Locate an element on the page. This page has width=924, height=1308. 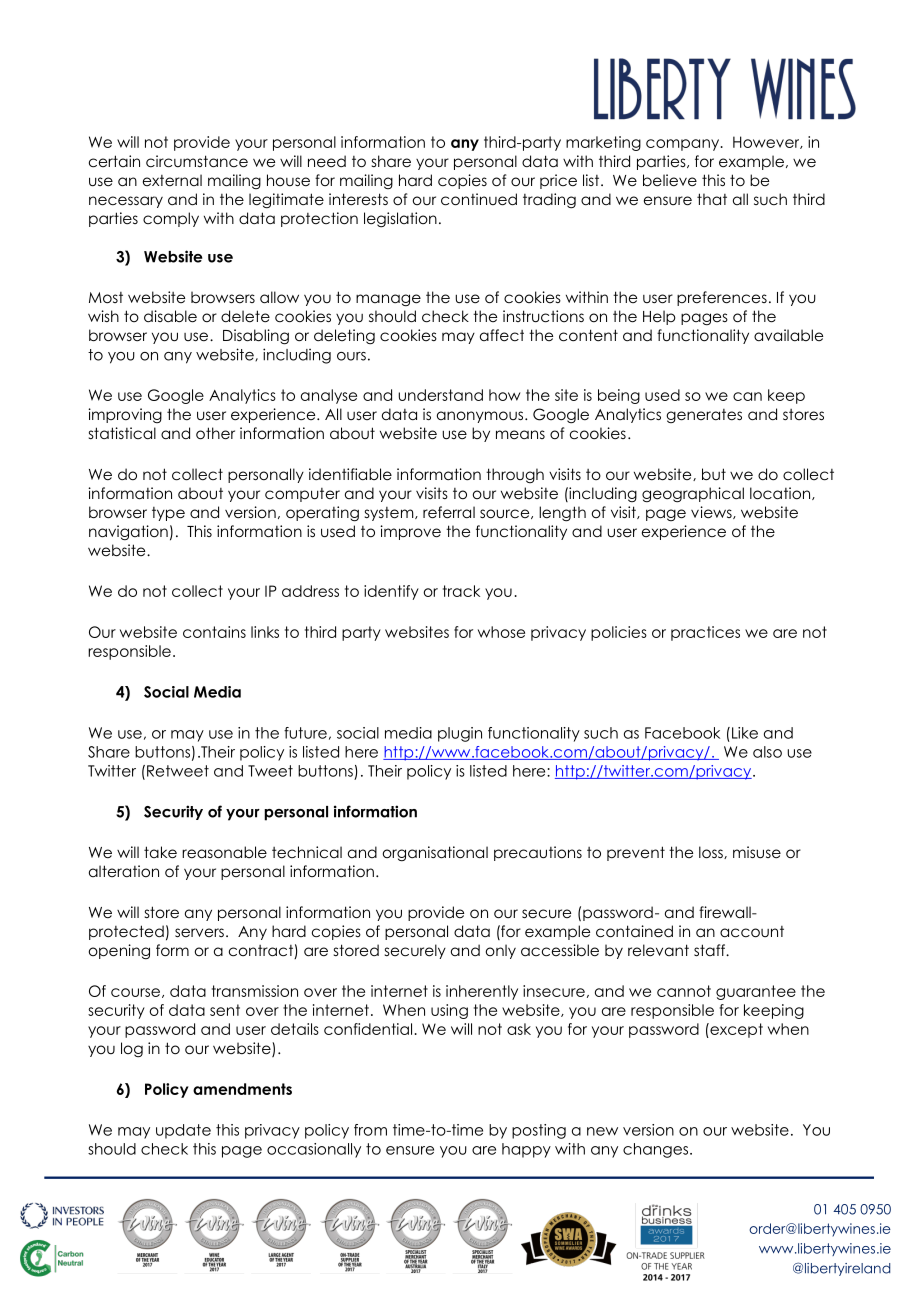
practices is located at coordinates (705, 633).
